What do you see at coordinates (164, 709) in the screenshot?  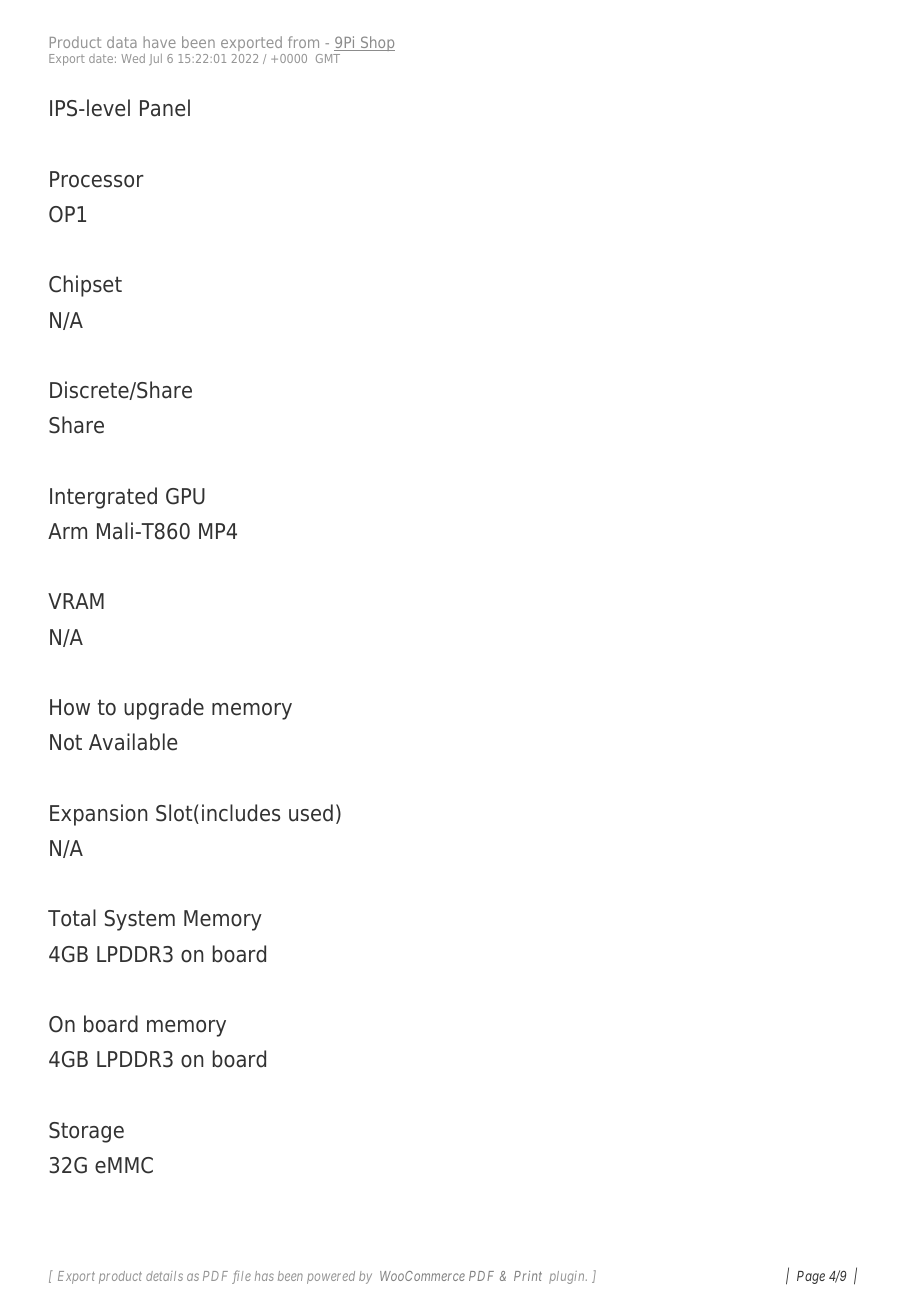 I see `upgrade` at bounding box center [164, 709].
